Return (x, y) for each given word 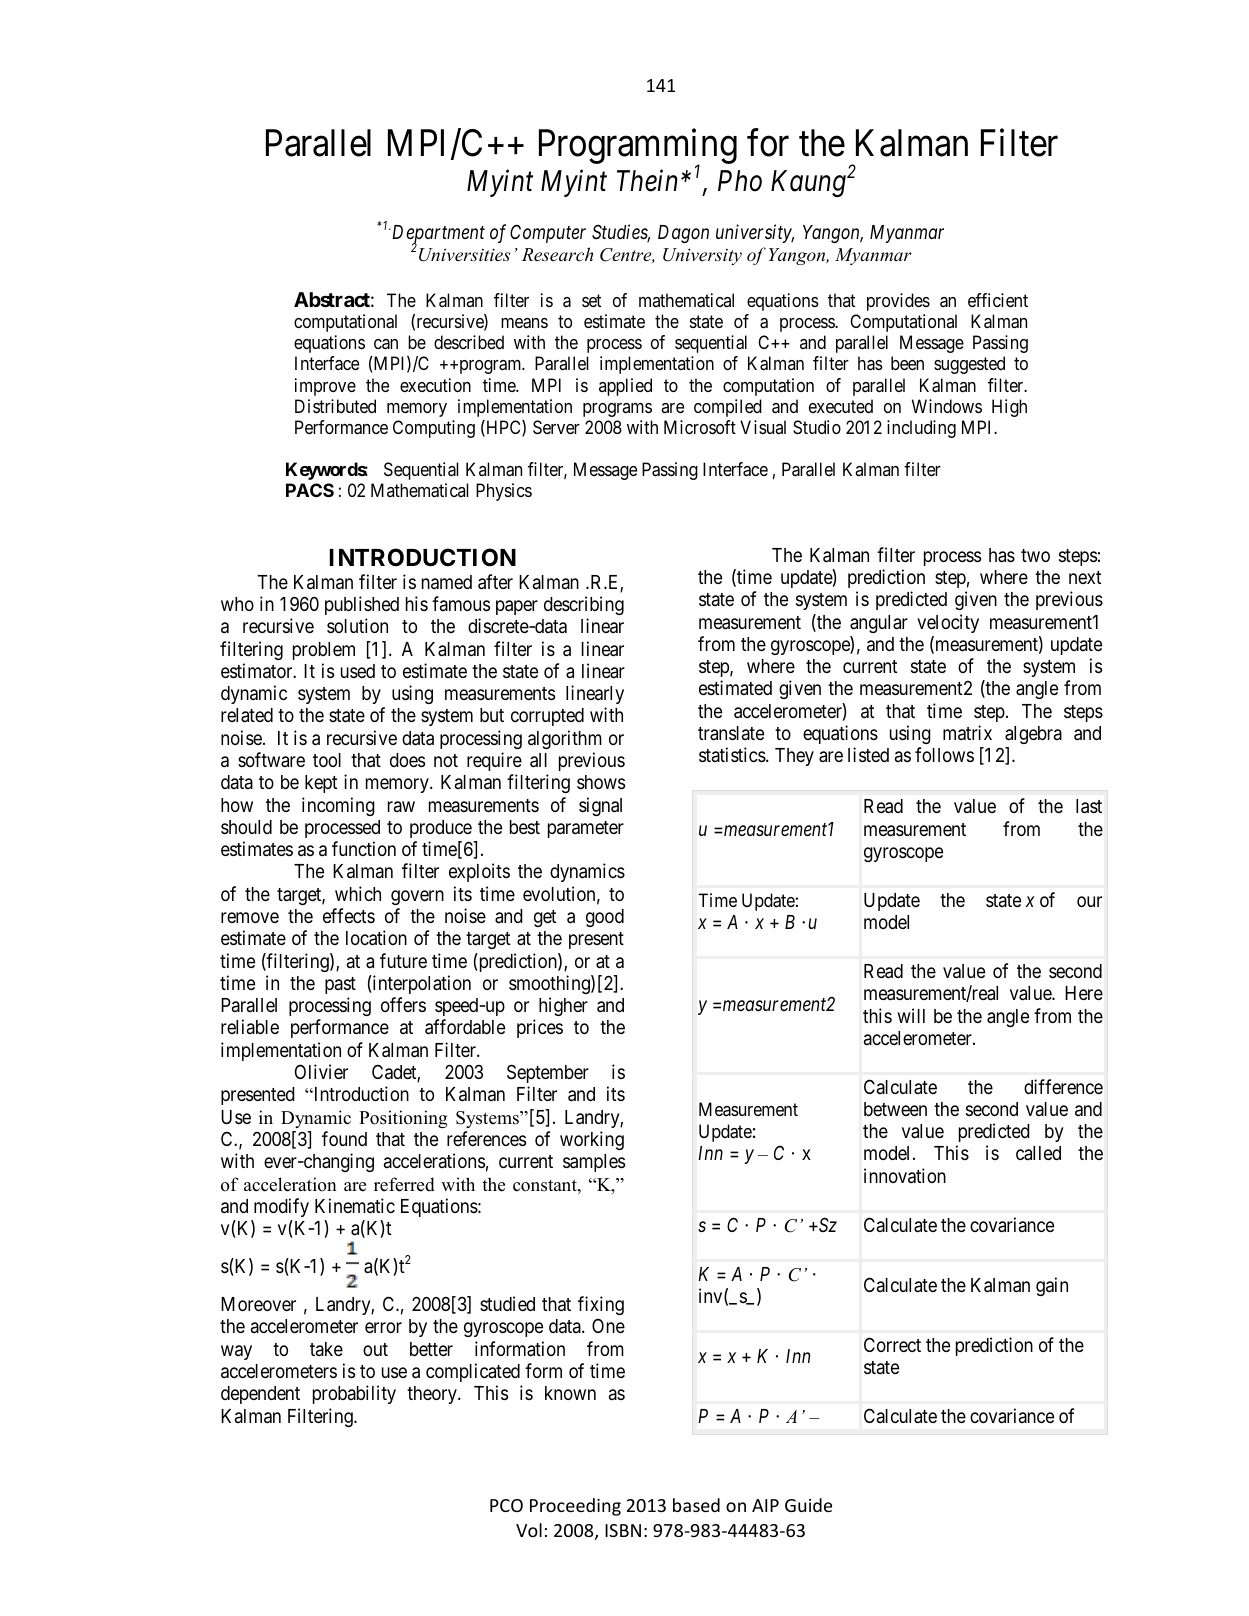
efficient (998, 300)
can (386, 344)
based (696, 1505)
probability (354, 1394)
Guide (808, 1505)
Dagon (683, 234)
